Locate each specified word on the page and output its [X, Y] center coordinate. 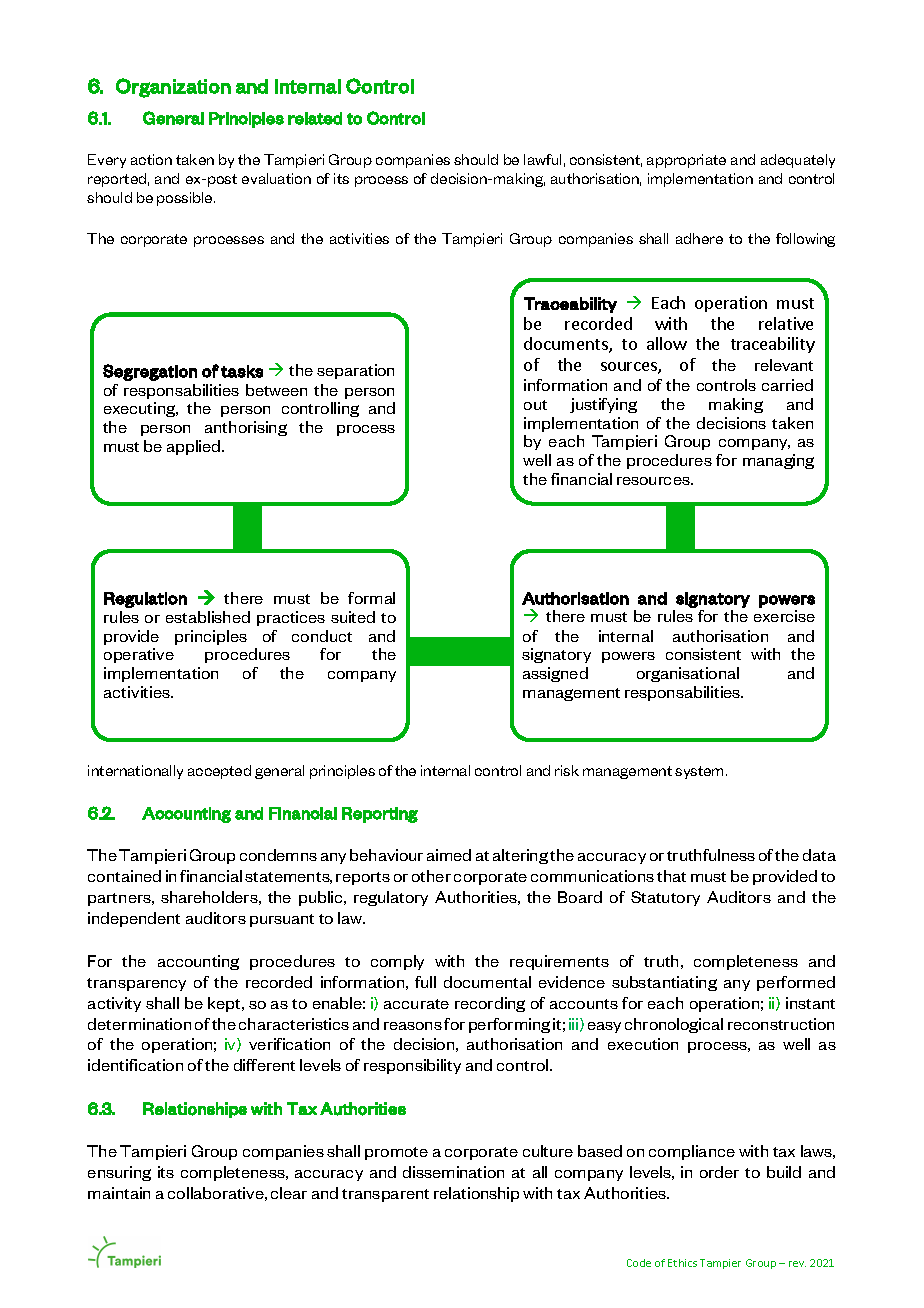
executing [141, 409]
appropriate [686, 161]
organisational [688, 674]
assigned [555, 674]
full [425, 982]
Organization [173, 88]
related [315, 118]
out [535, 405]
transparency [136, 984]
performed [796, 983]
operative [139, 655]
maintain [119, 1193]
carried [787, 385]
